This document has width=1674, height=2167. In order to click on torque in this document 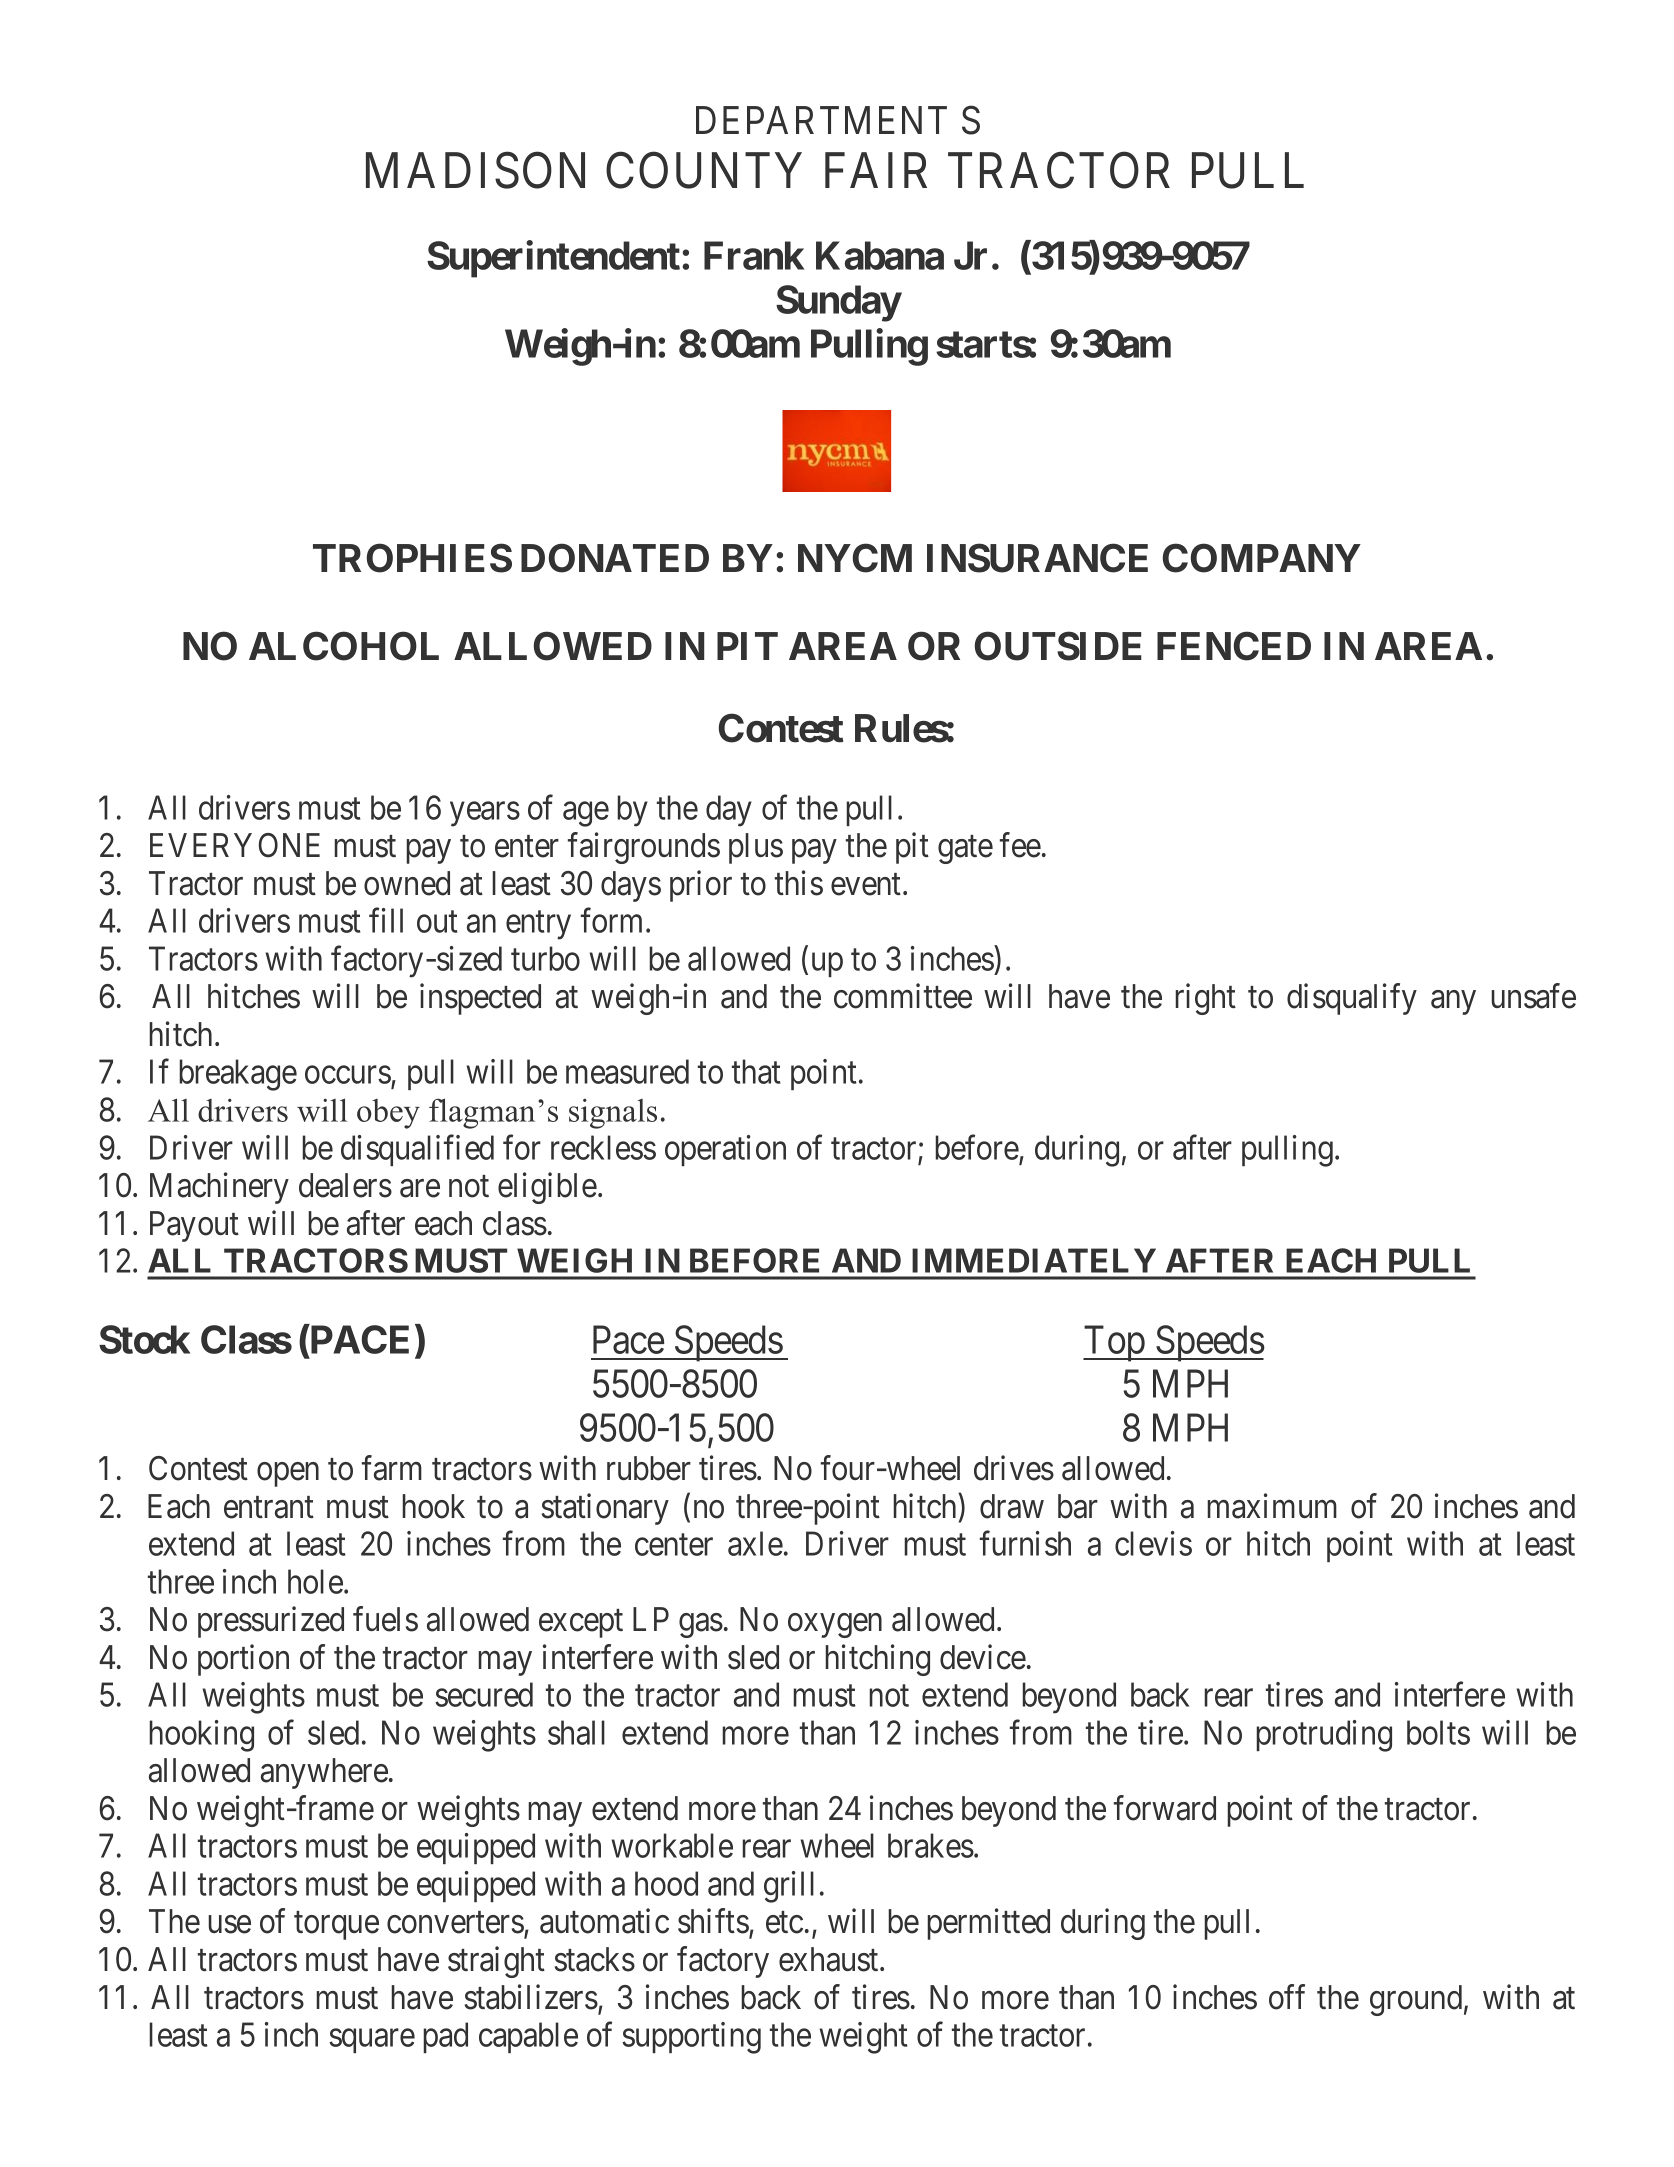, I will do `click(336, 1926)`.
